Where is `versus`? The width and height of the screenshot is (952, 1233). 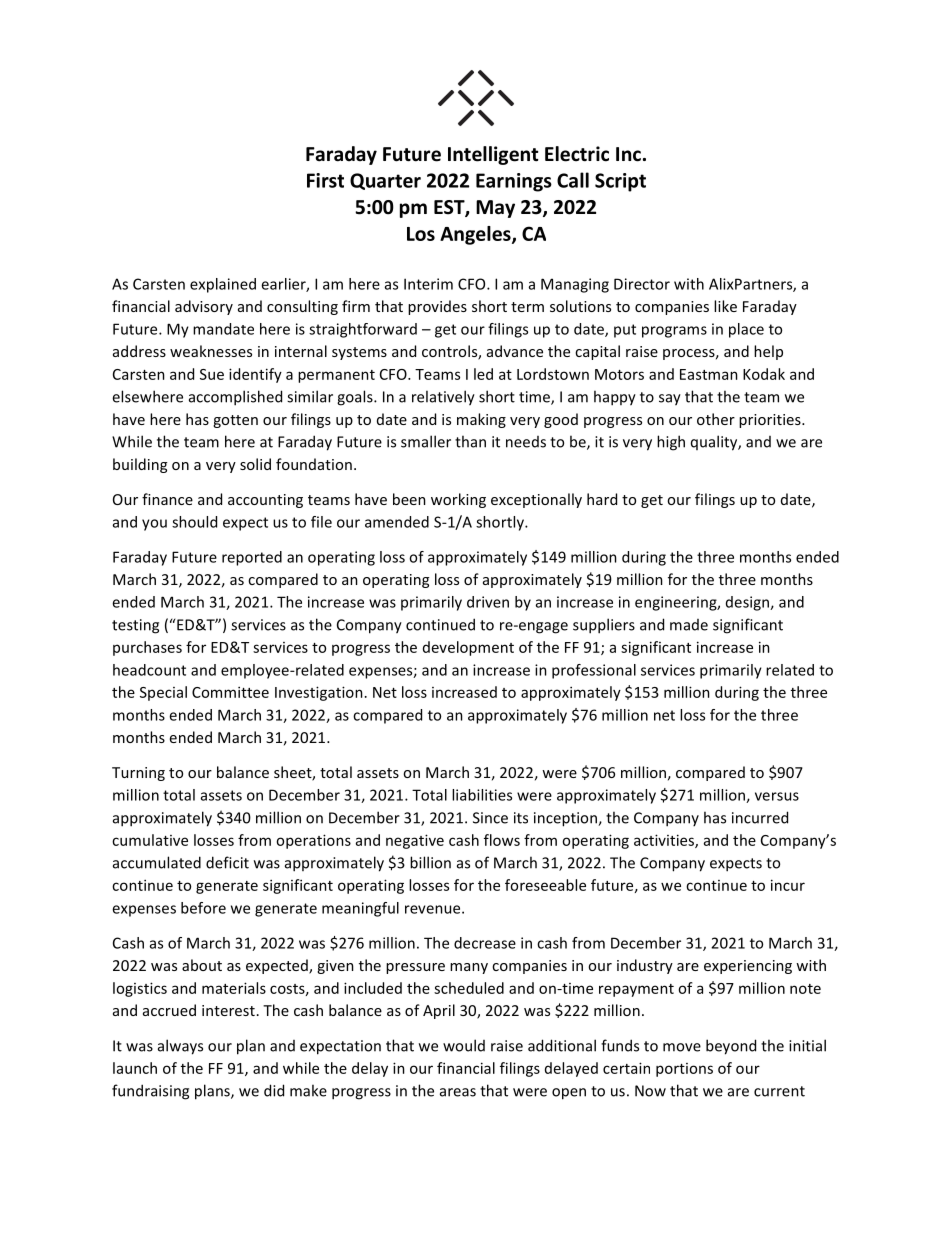
versus is located at coordinates (777, 796).
